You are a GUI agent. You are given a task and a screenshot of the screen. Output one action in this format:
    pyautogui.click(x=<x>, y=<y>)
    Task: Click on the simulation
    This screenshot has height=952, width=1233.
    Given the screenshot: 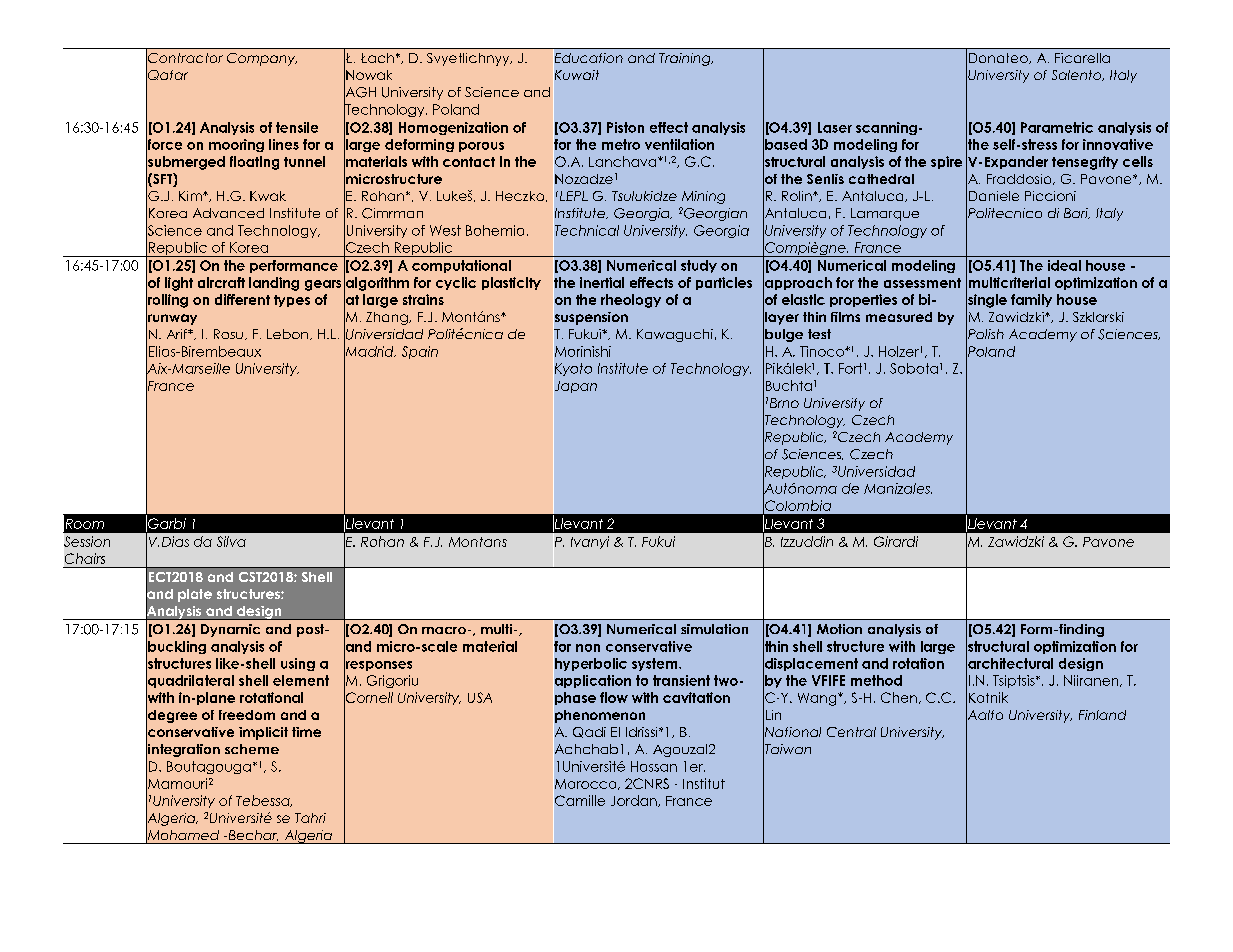 What is the action you would take?
    pyautogui.click(x=714, y=629)
